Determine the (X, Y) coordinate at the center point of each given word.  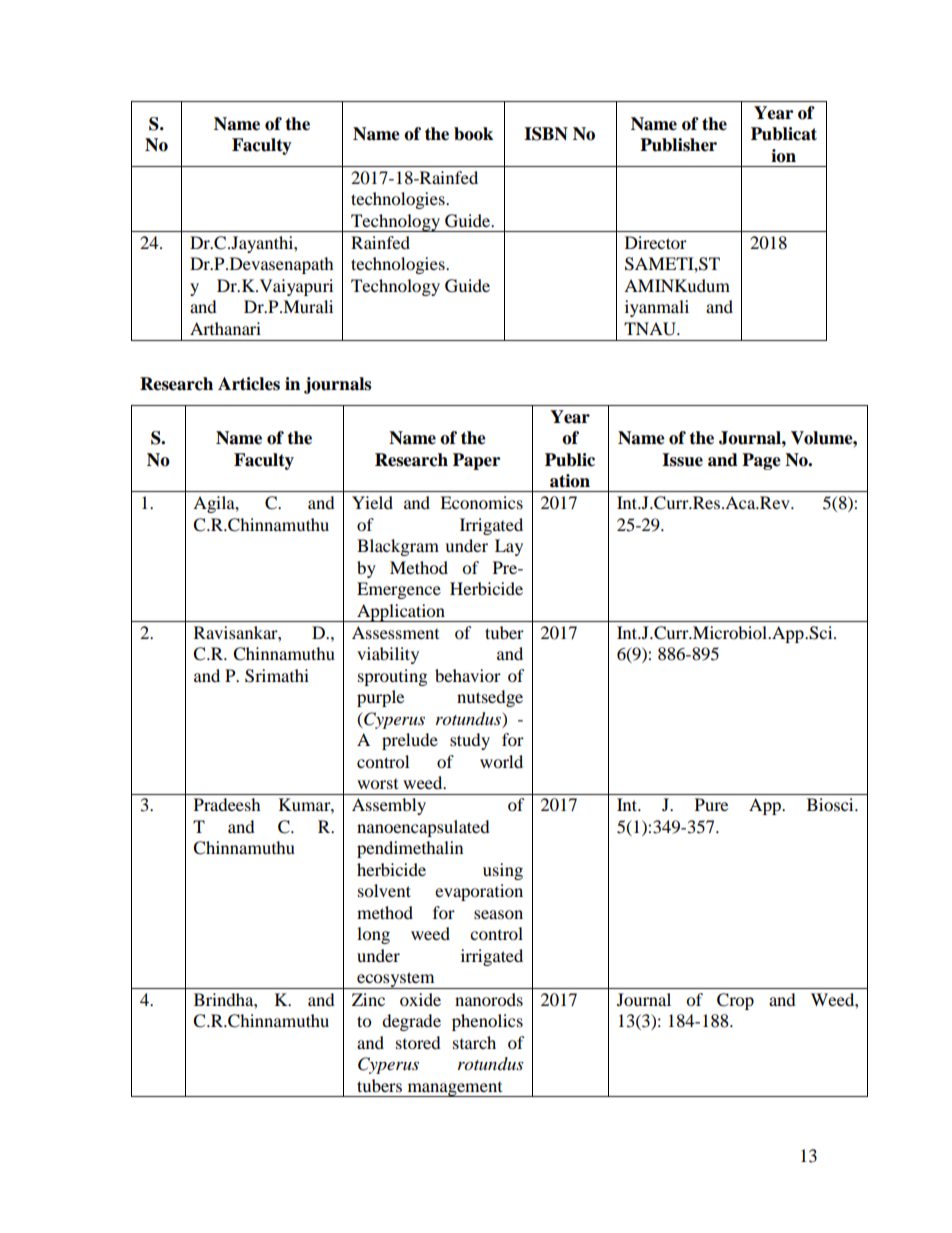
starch (474, 1042)
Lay (509, 547)
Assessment (395, 632)
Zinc (368, 999)
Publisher (678, 145)
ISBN (546, 134)
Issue (682, 460)
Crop (735, 1001)
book (473, 134)
